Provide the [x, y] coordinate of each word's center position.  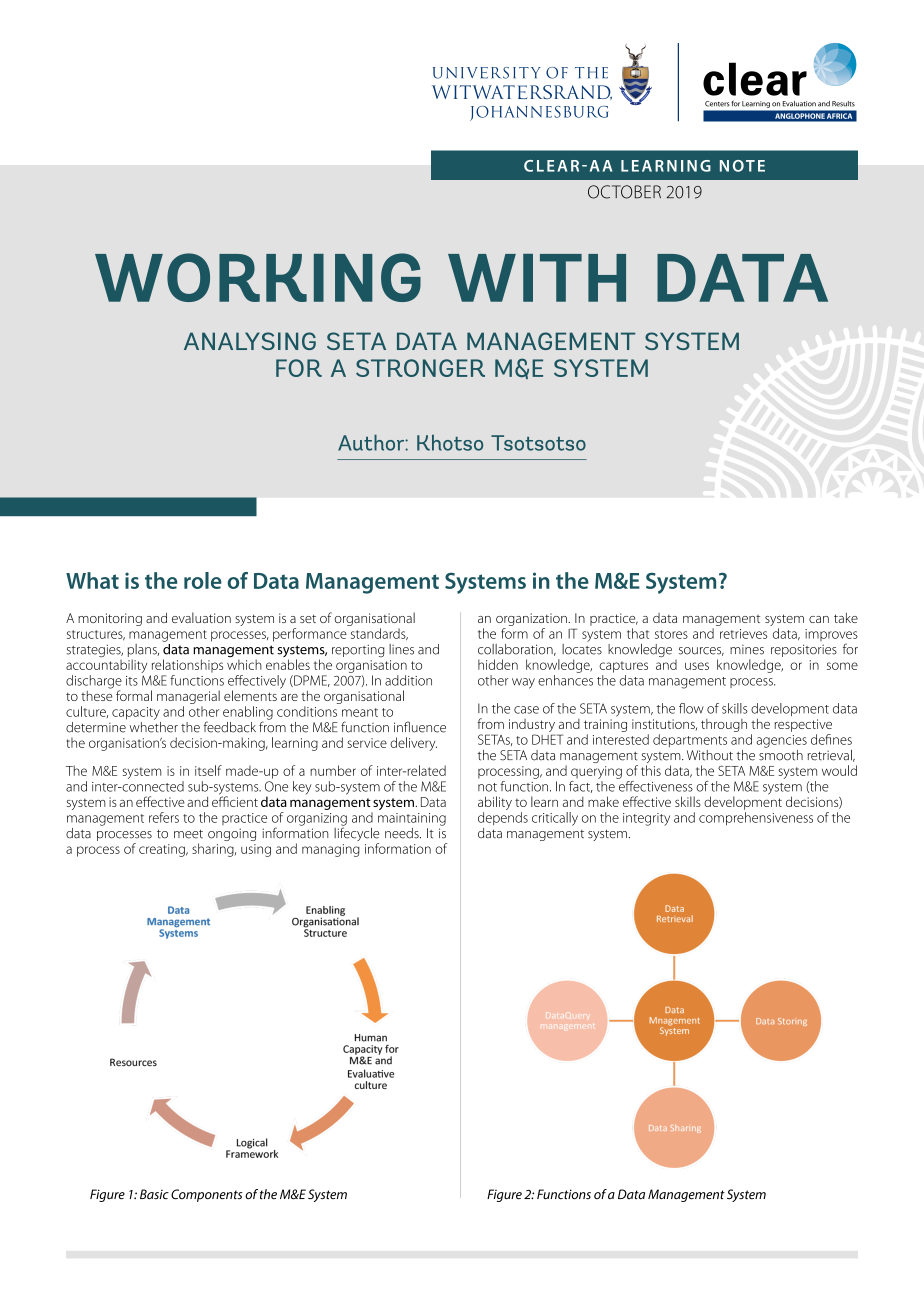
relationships [187, 666]
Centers [717, 104]
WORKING [258, 277]
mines [747, 650]
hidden [498, 664]
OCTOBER [624, 192]
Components [206, 1195]
